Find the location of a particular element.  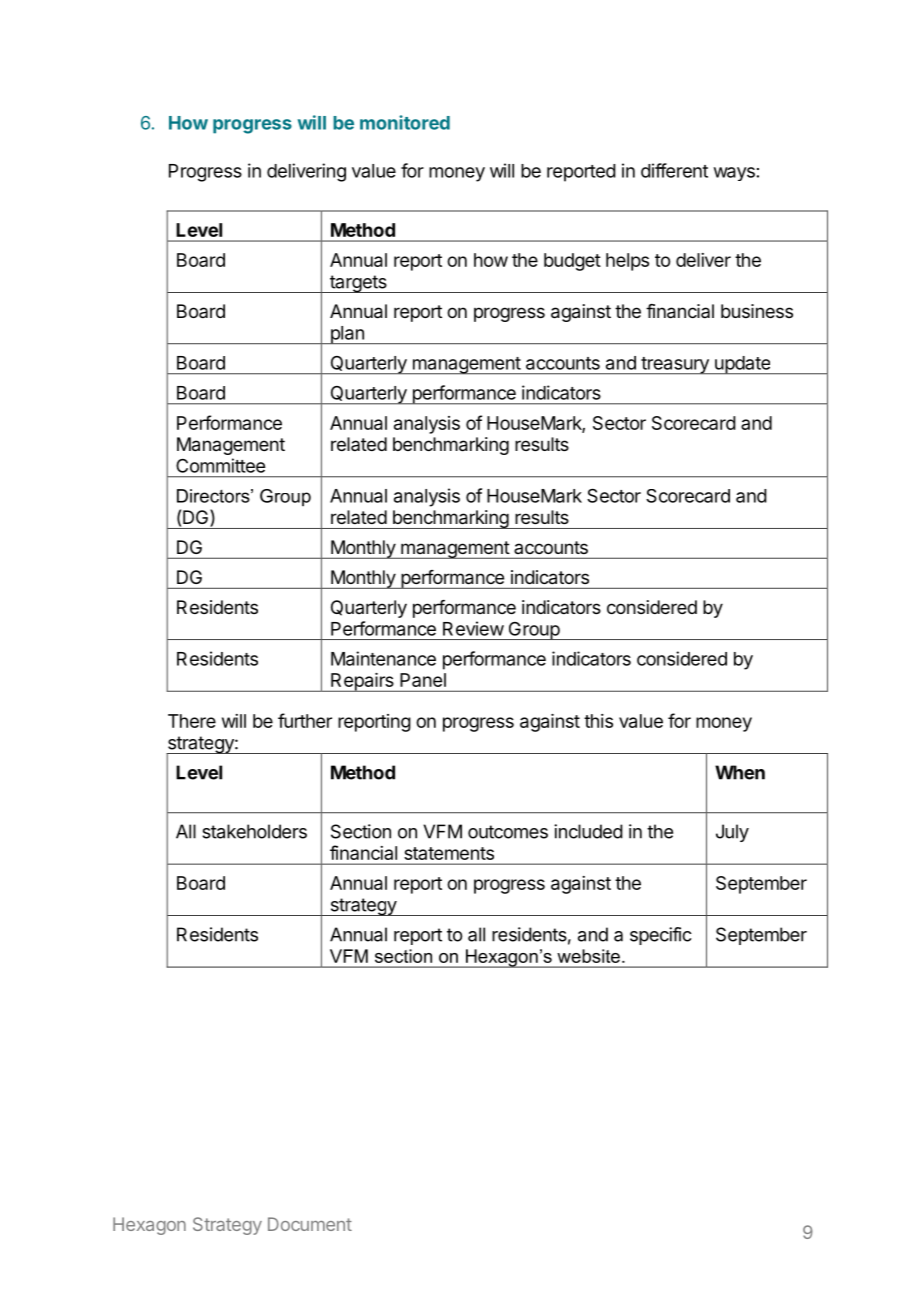

website is located at coordinates (588, 956).
